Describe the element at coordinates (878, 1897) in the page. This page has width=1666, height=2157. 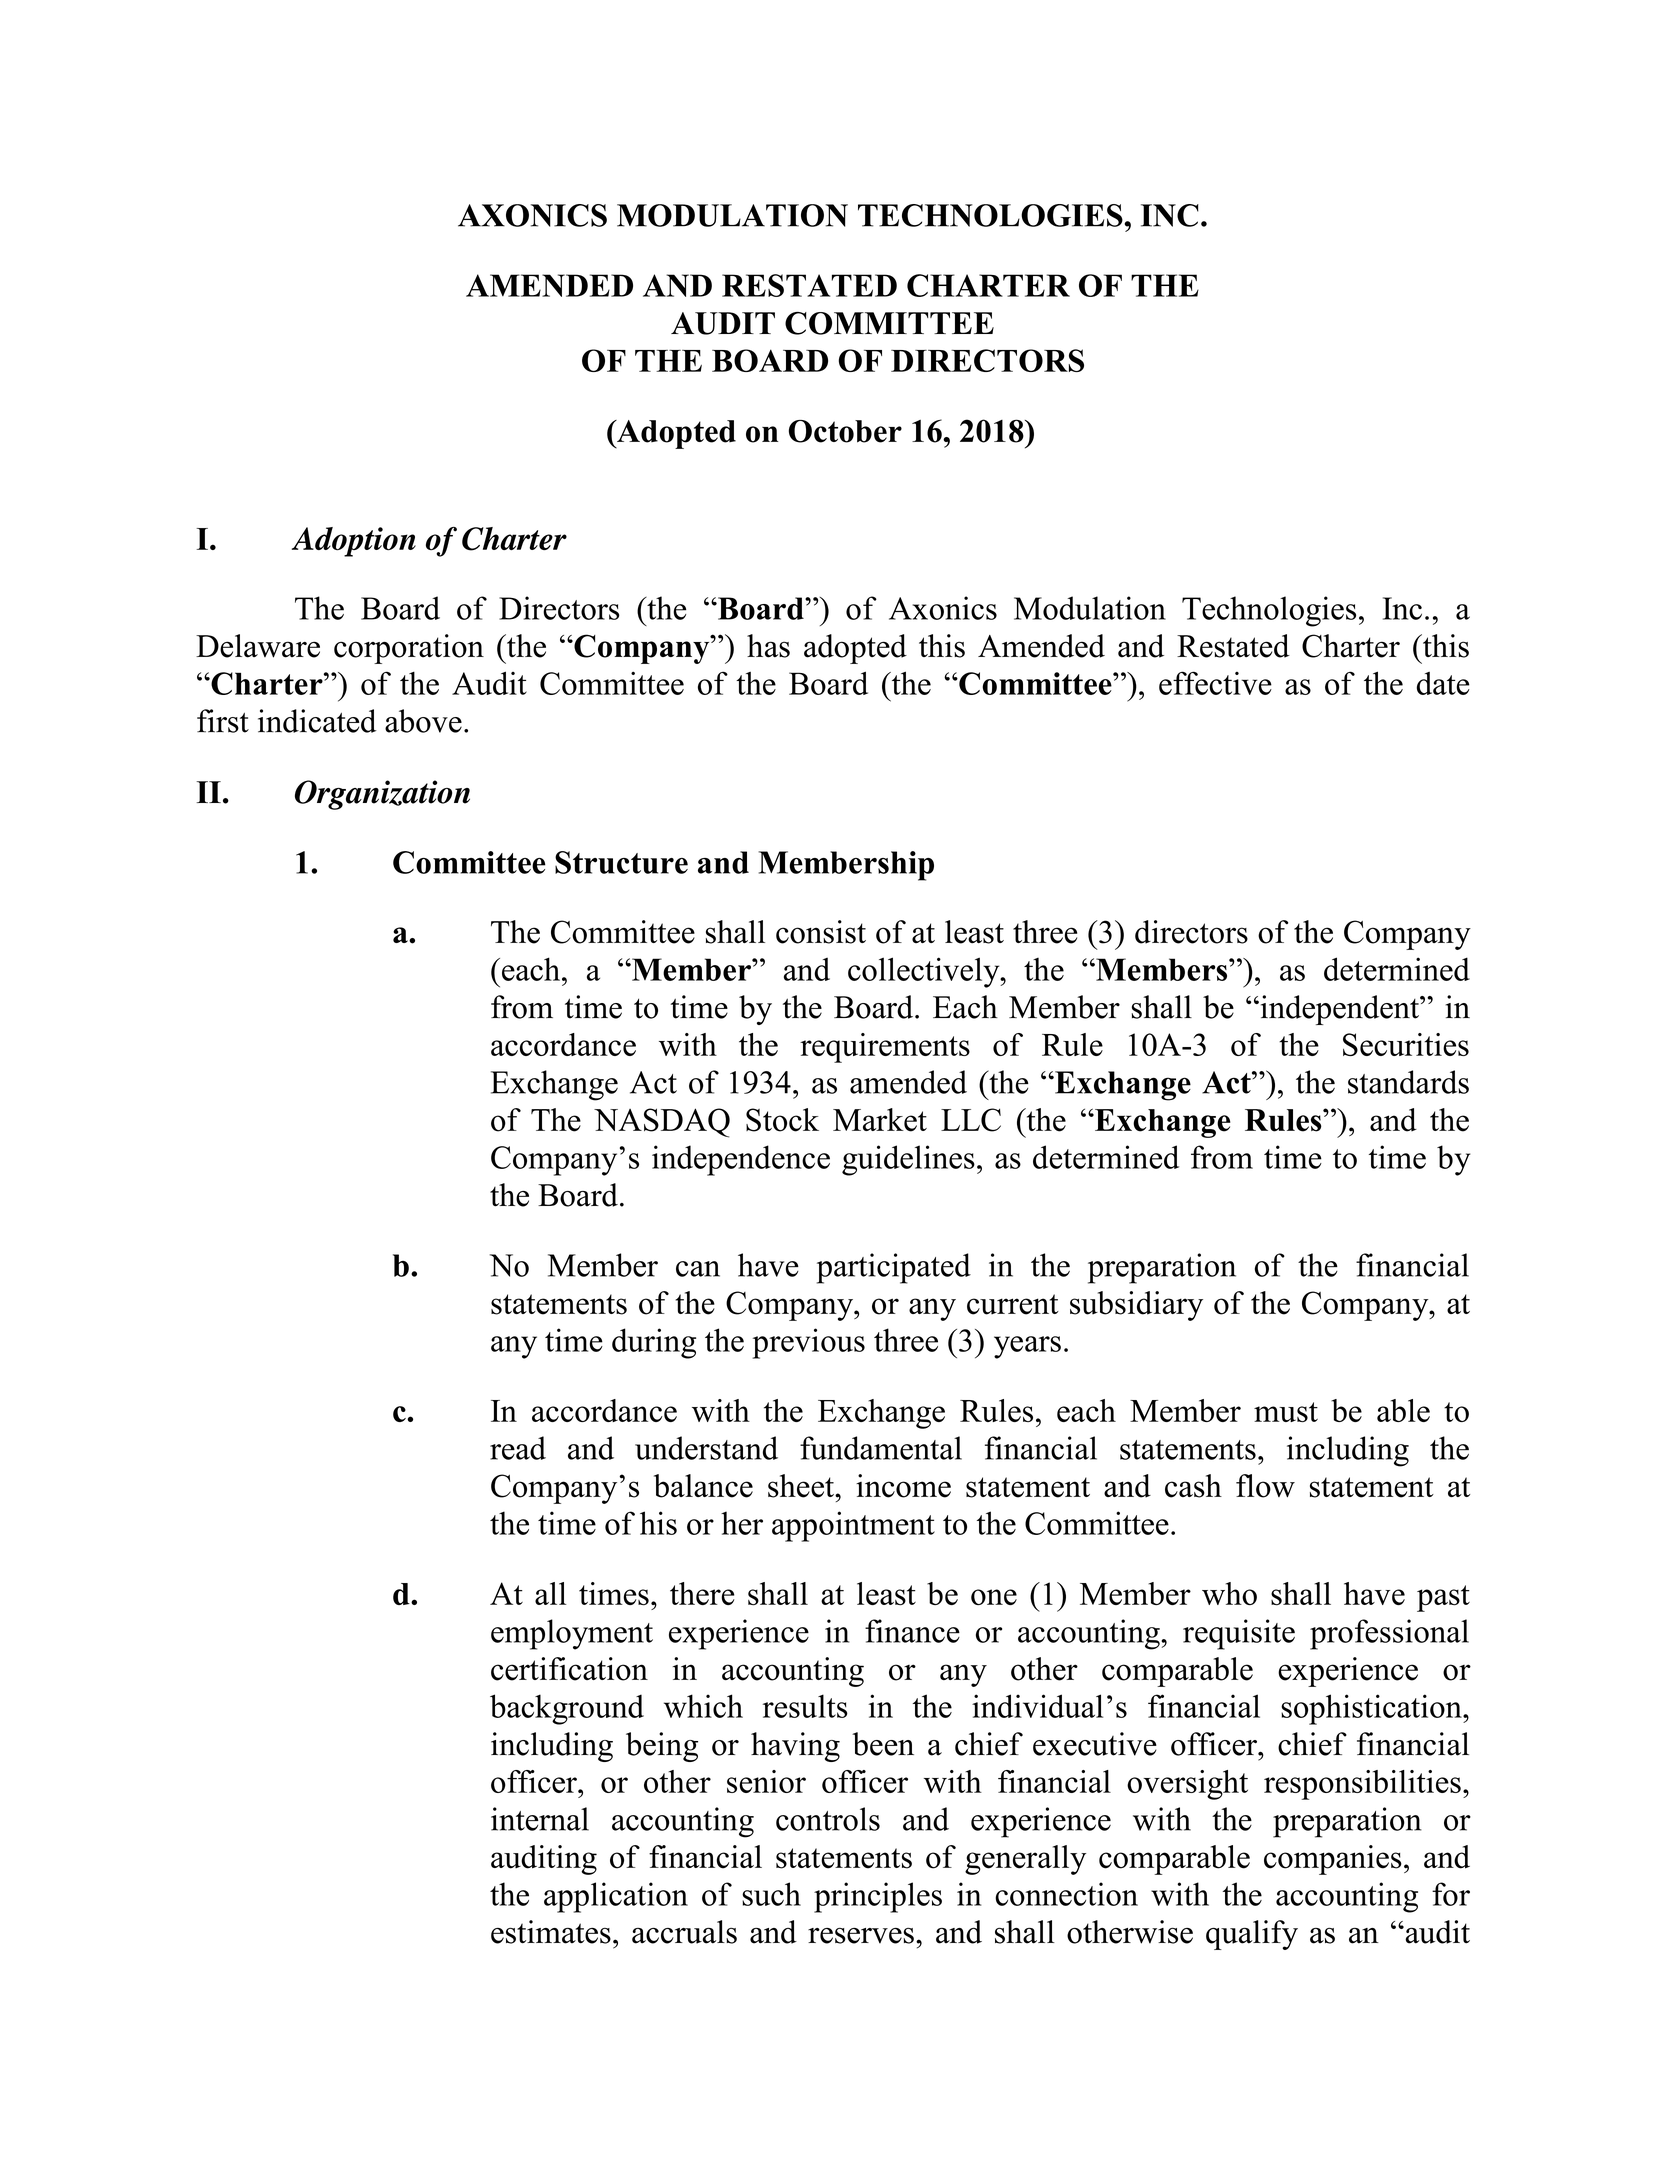
I see `principles` at that location.
